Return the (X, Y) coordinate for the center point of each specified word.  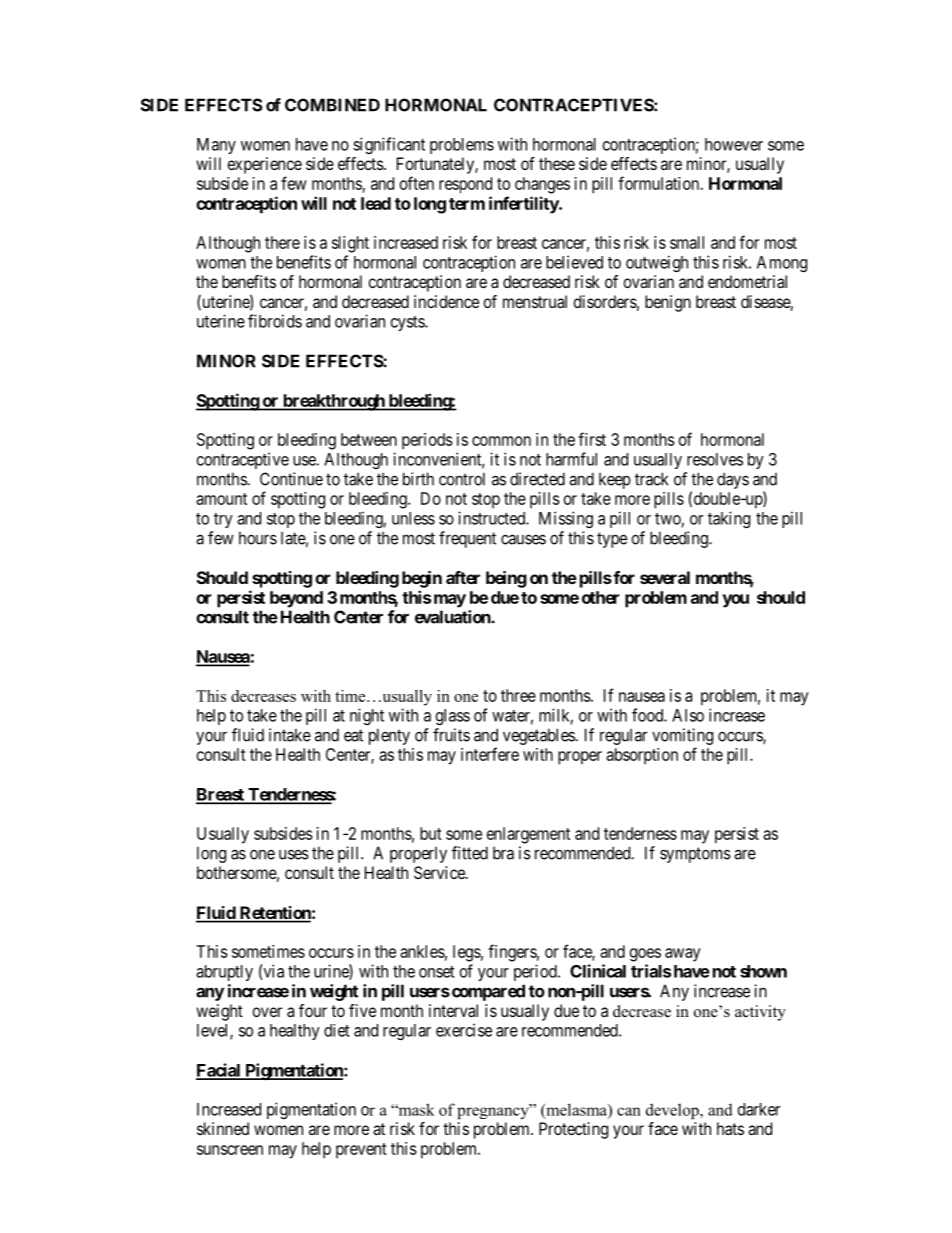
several (665, 577)
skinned (223, 1128)
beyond (296, 599)
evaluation (453, 617)
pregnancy (494, 1112)
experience (265, 165)
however (734, 144)
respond (465, 185)
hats (730, 1128)
